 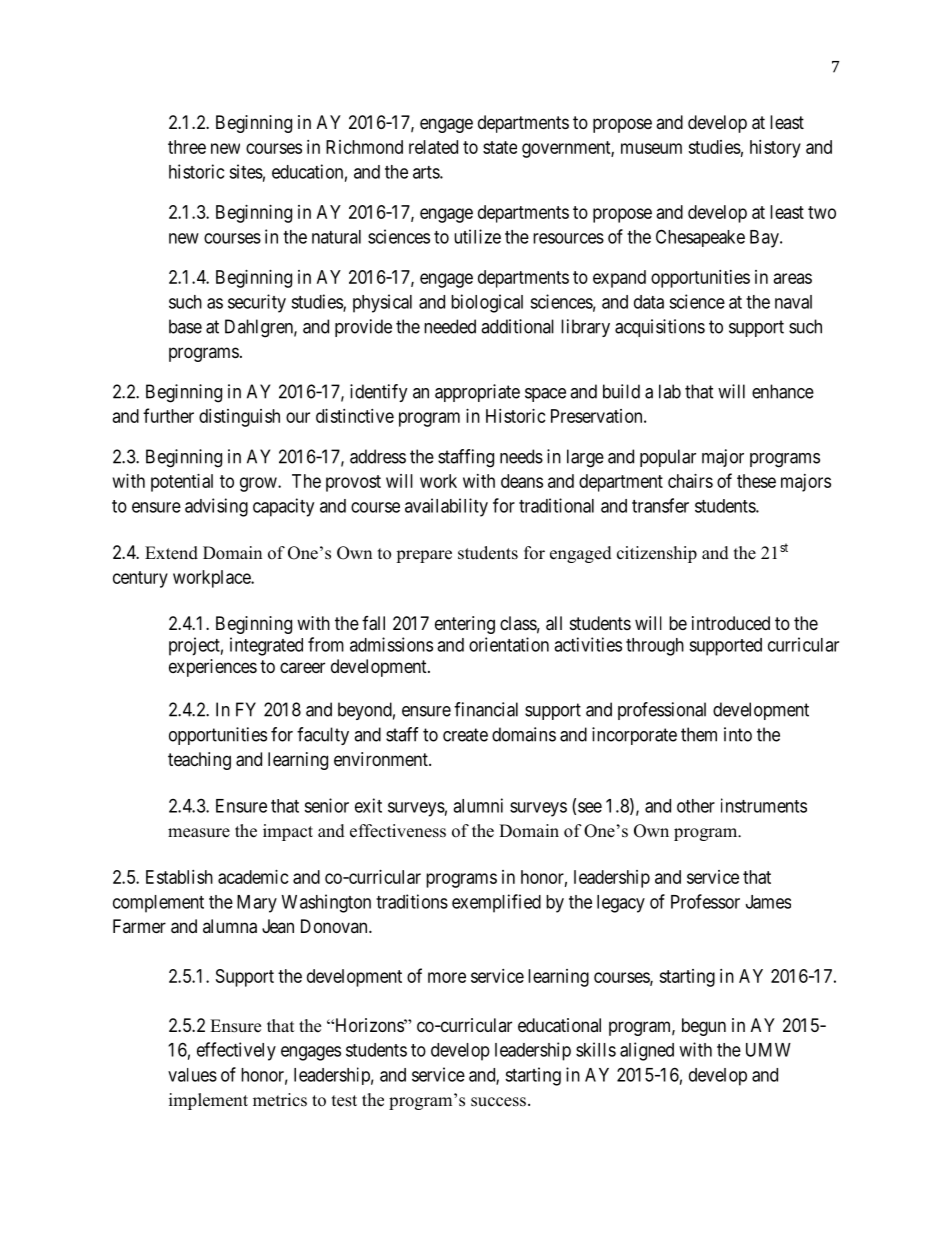 I want to click on history, so click(x=775, y=149).
